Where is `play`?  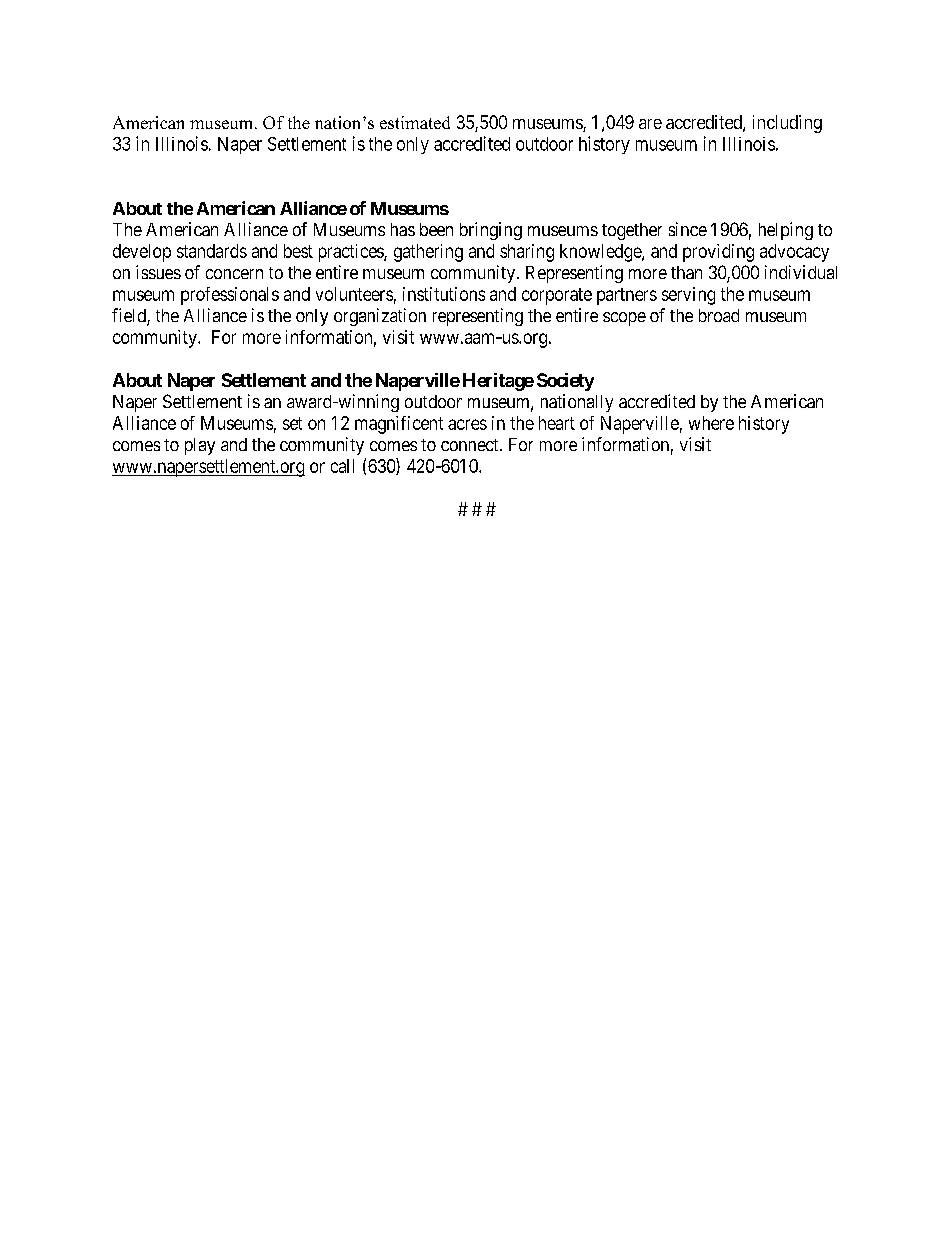 play is located at coordinates (200, 446).
